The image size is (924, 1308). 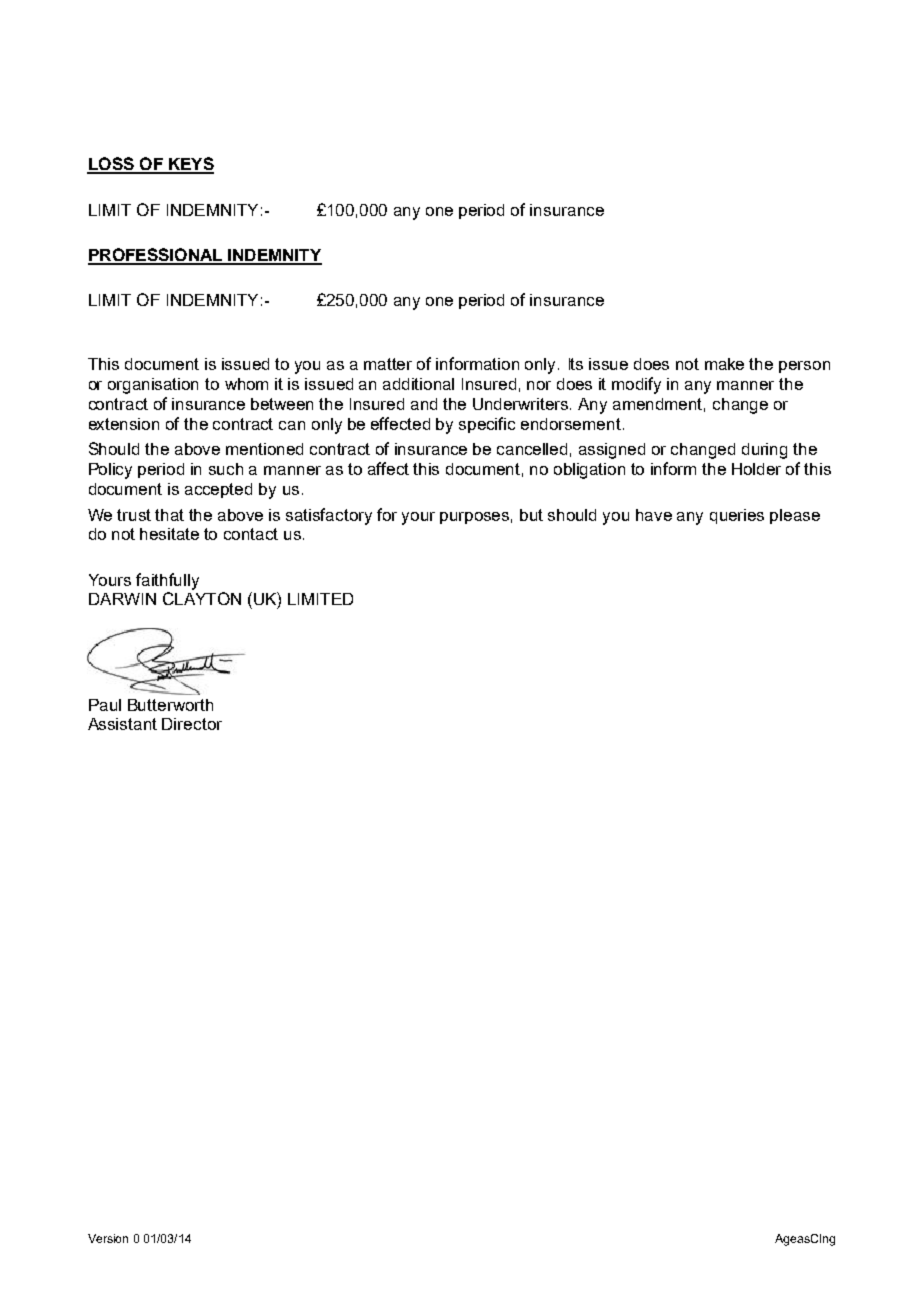 I want to click on KEYS, so click(x=190, y=165).
